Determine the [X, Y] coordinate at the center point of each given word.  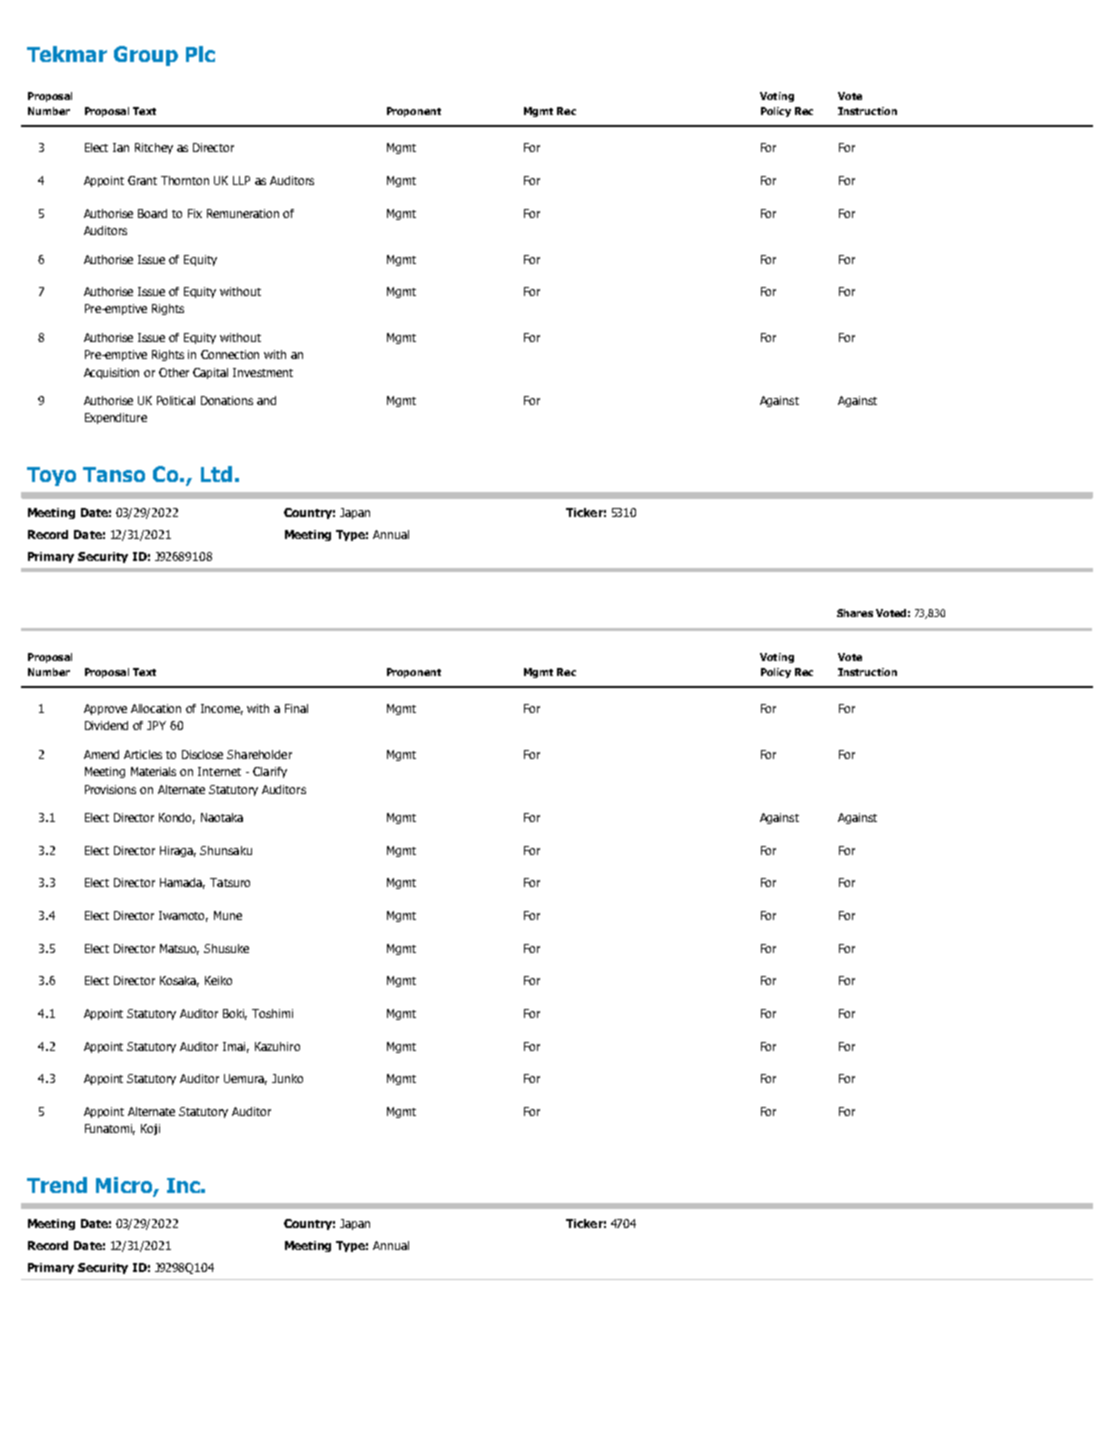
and [266, 400]
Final [296, 708]
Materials [153, 771]
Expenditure [116, 418]
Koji [150, 1129]
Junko [287, 1078]
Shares [855, 613]
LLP [241, 180]
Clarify [270, 772]
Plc [200, 54]
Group [146, 56]
